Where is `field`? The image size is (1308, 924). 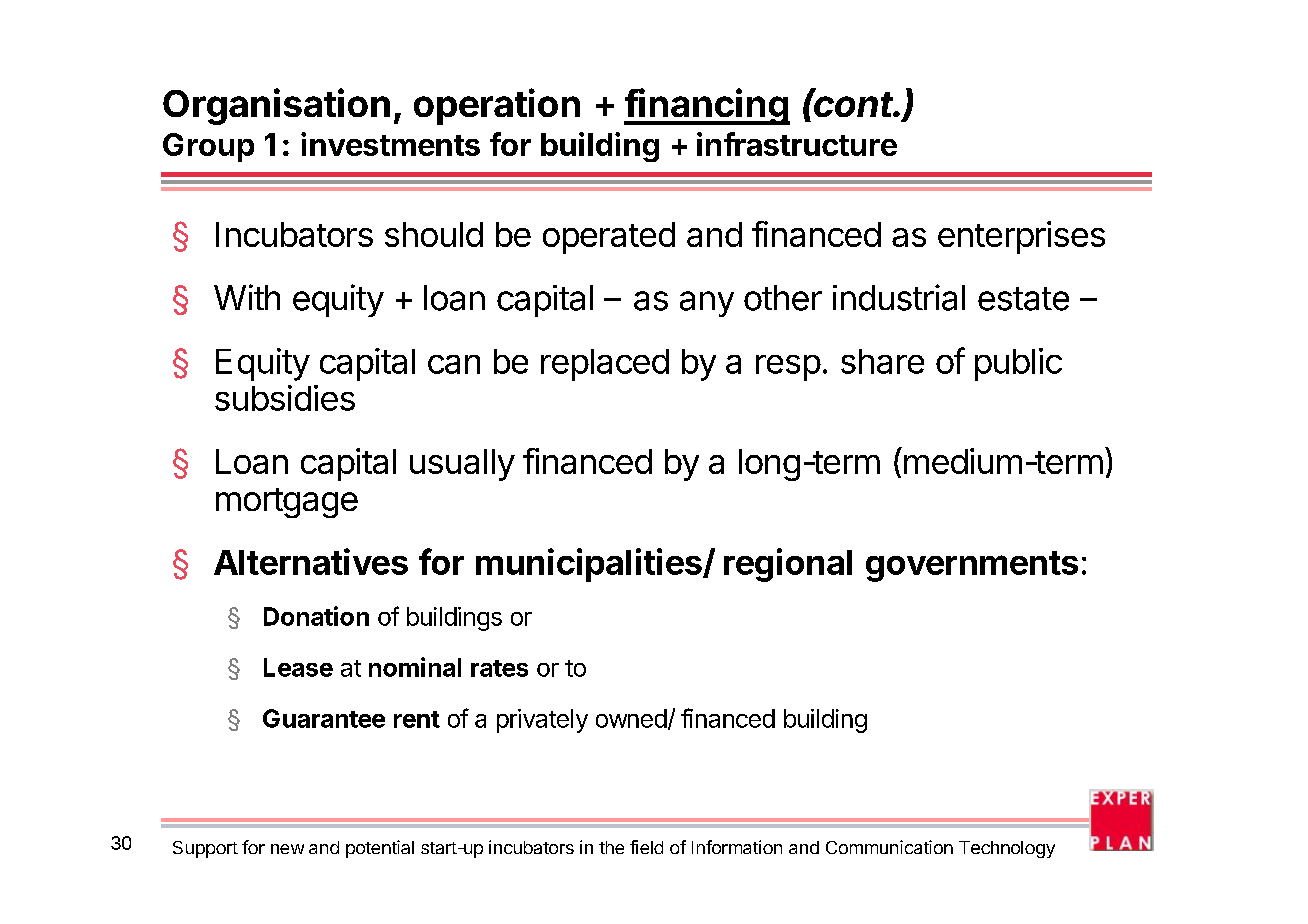 field is located at coordinates (646, 847).
